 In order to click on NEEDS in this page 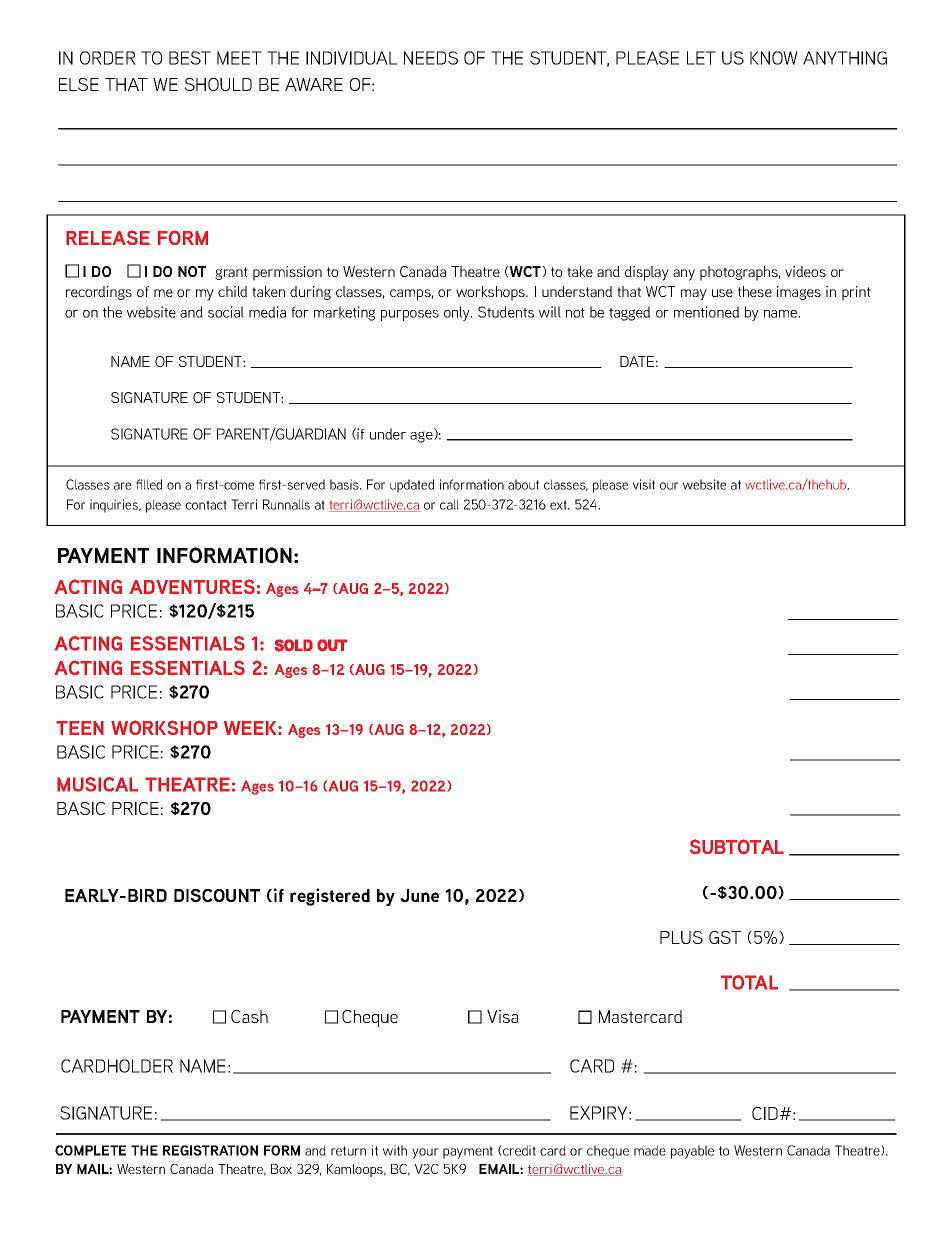, I will do `click(431, 58)`.
